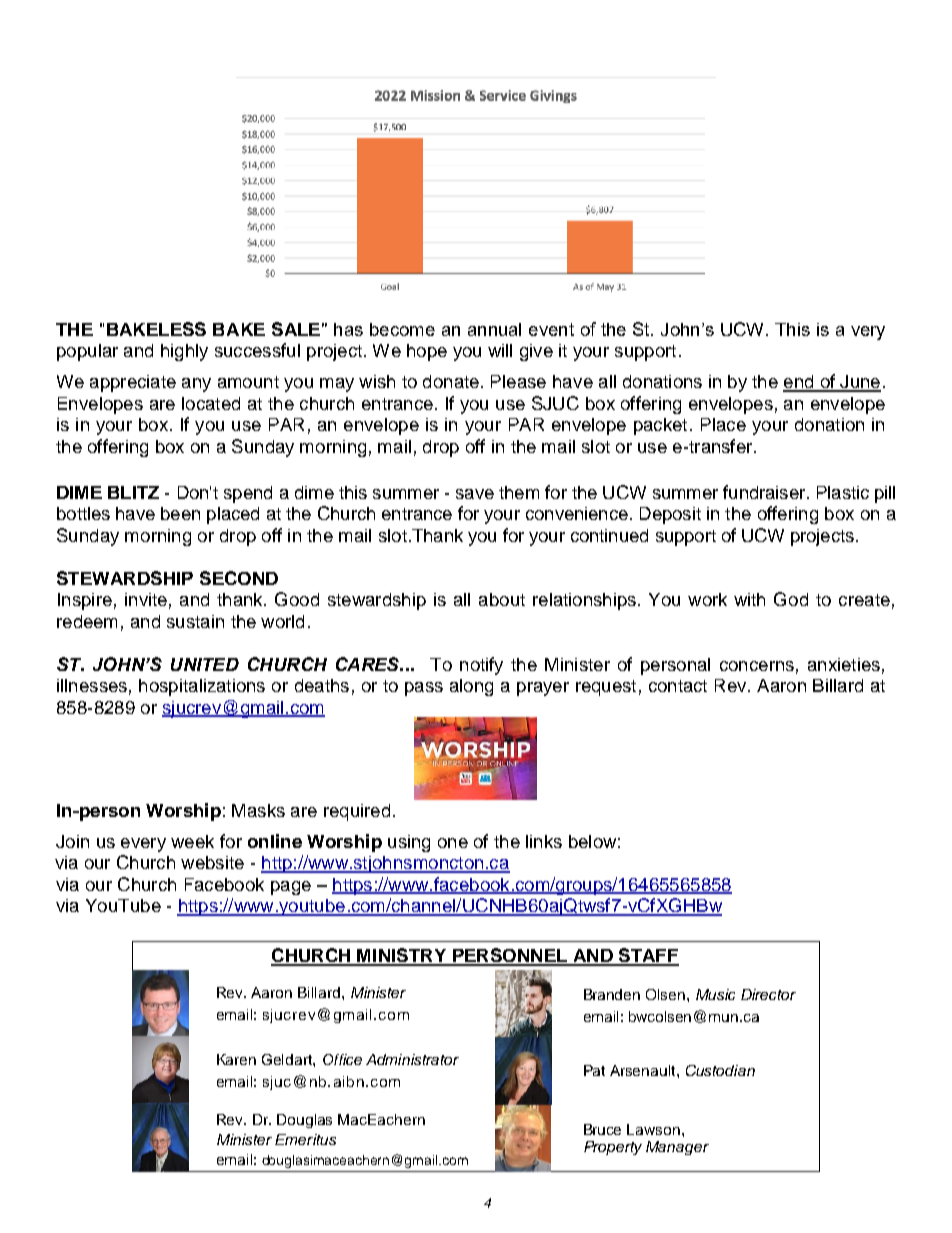  Describe the element at coordinates (305, 1139) in the page. I see `Emeritus` at that location.
